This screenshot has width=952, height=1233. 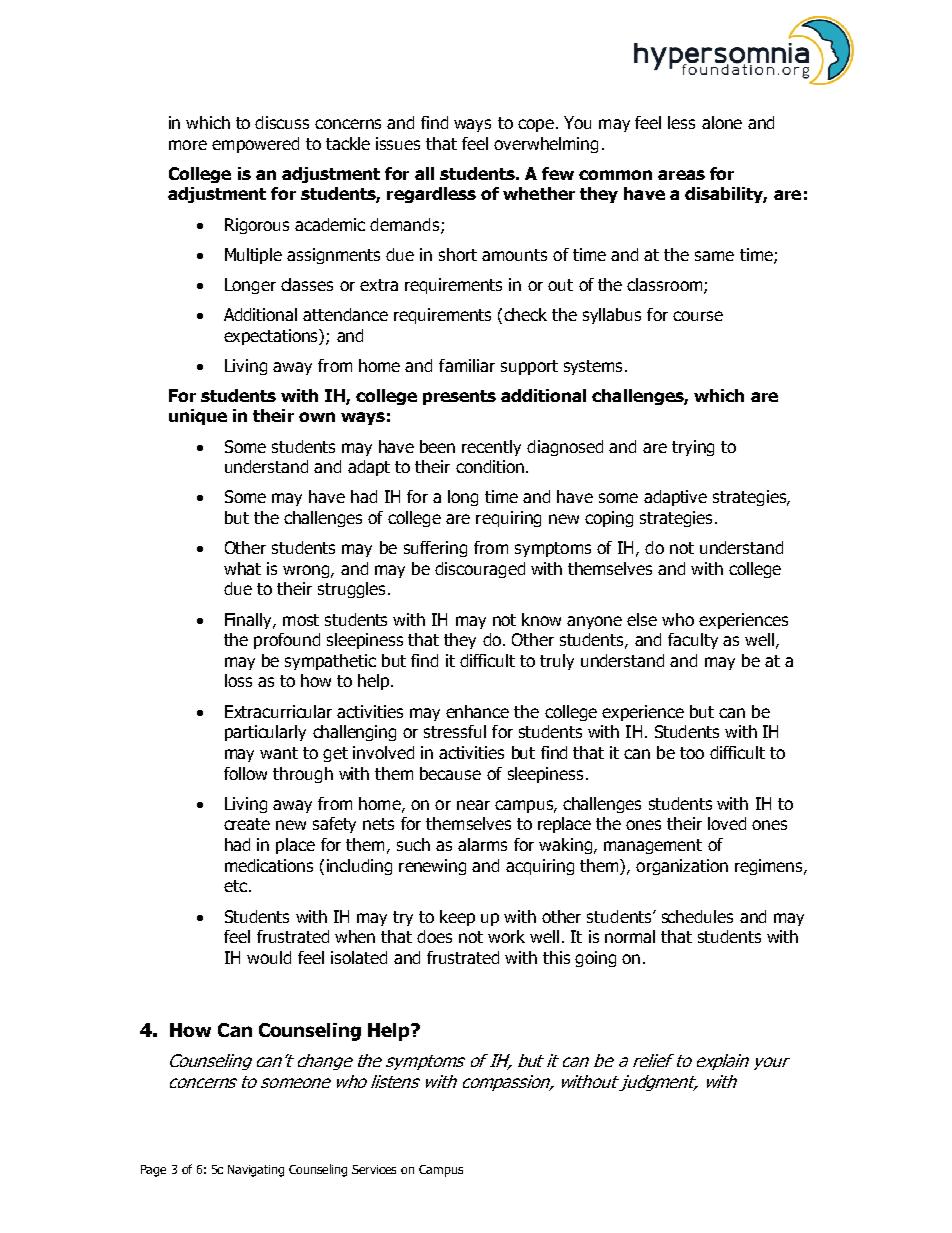 I want to click on areas, so click(x=681, y=175).
